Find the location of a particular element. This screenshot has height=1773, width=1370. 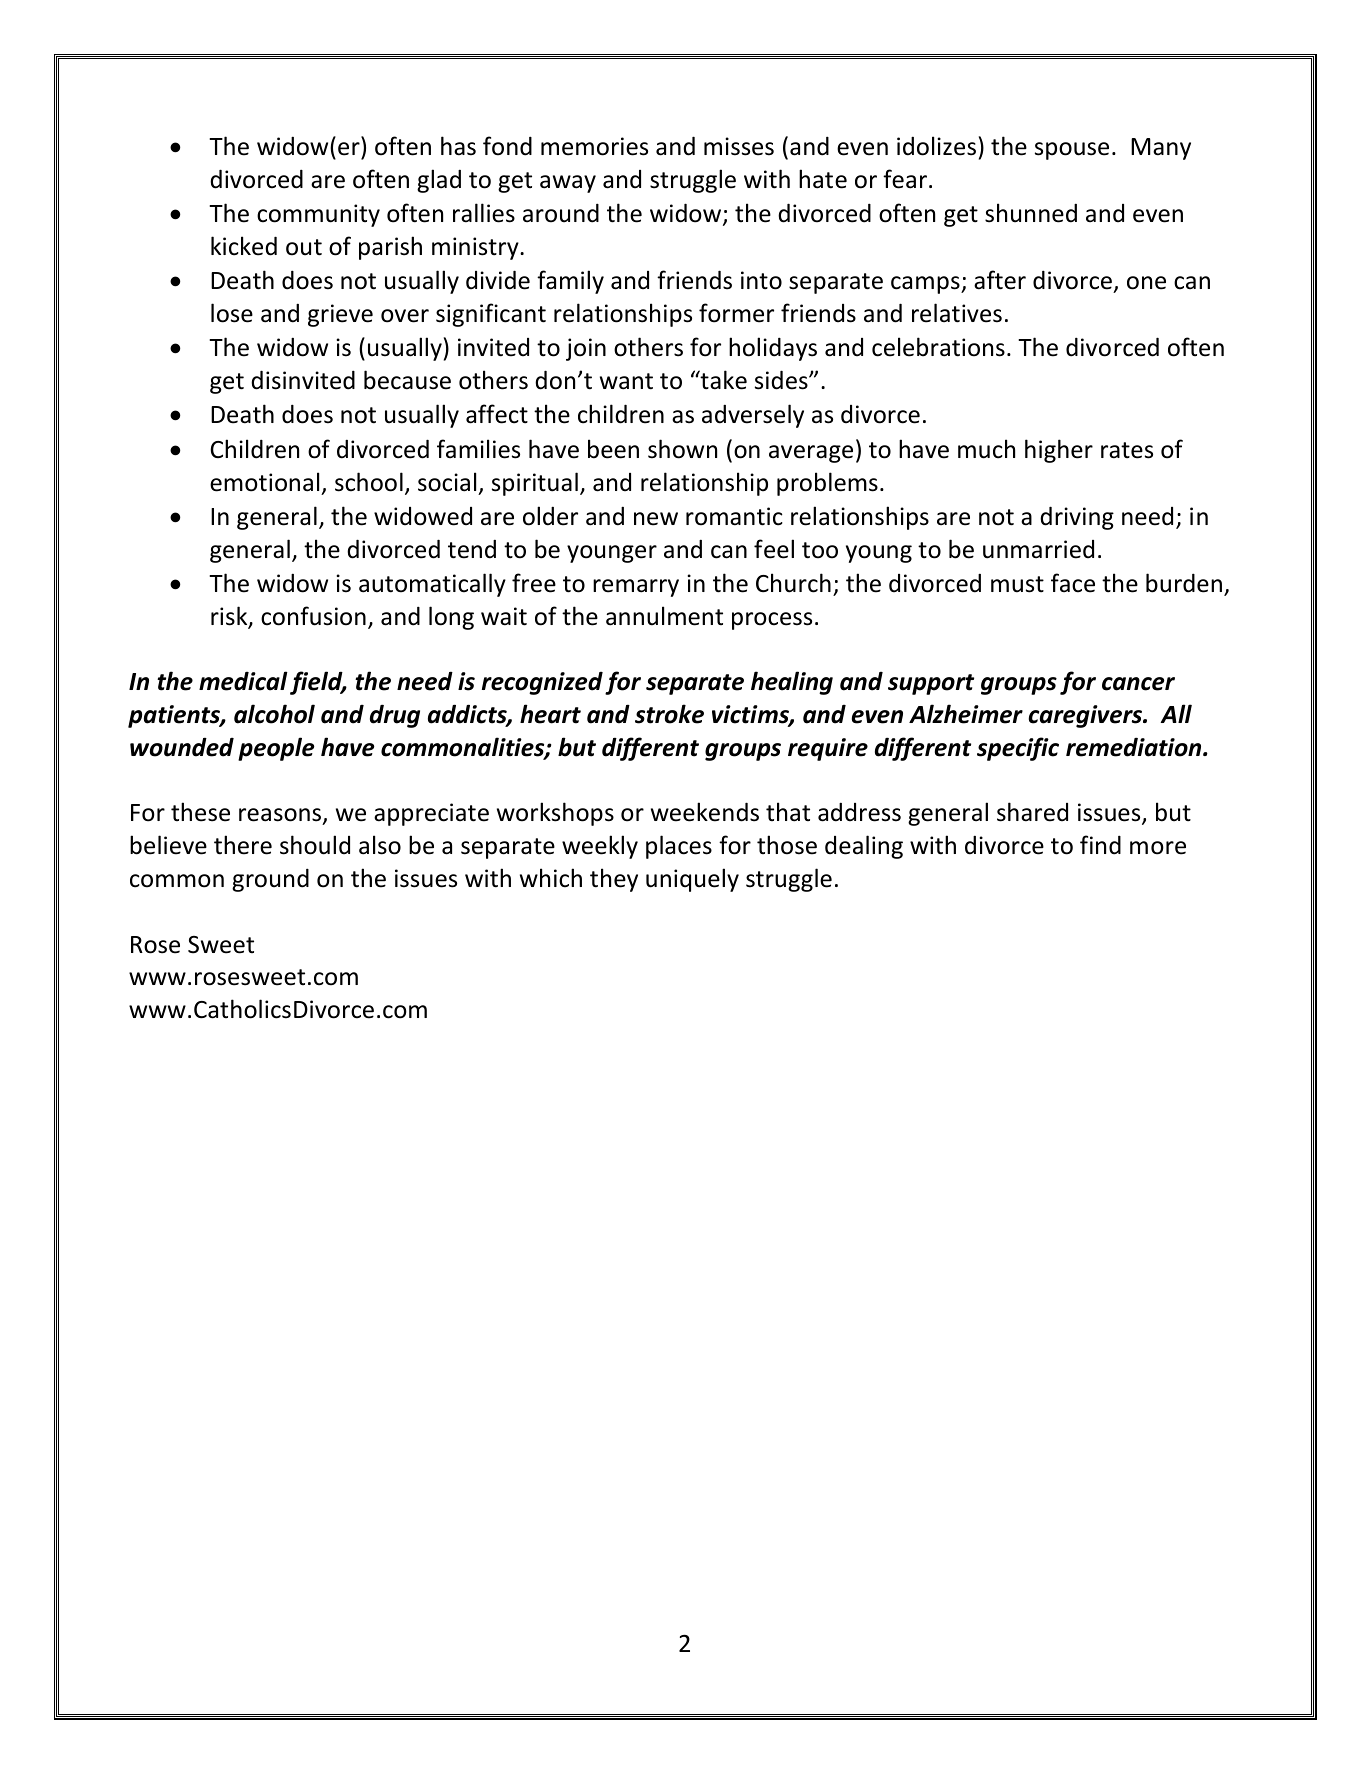

community is located at coordinates (318, 215).
